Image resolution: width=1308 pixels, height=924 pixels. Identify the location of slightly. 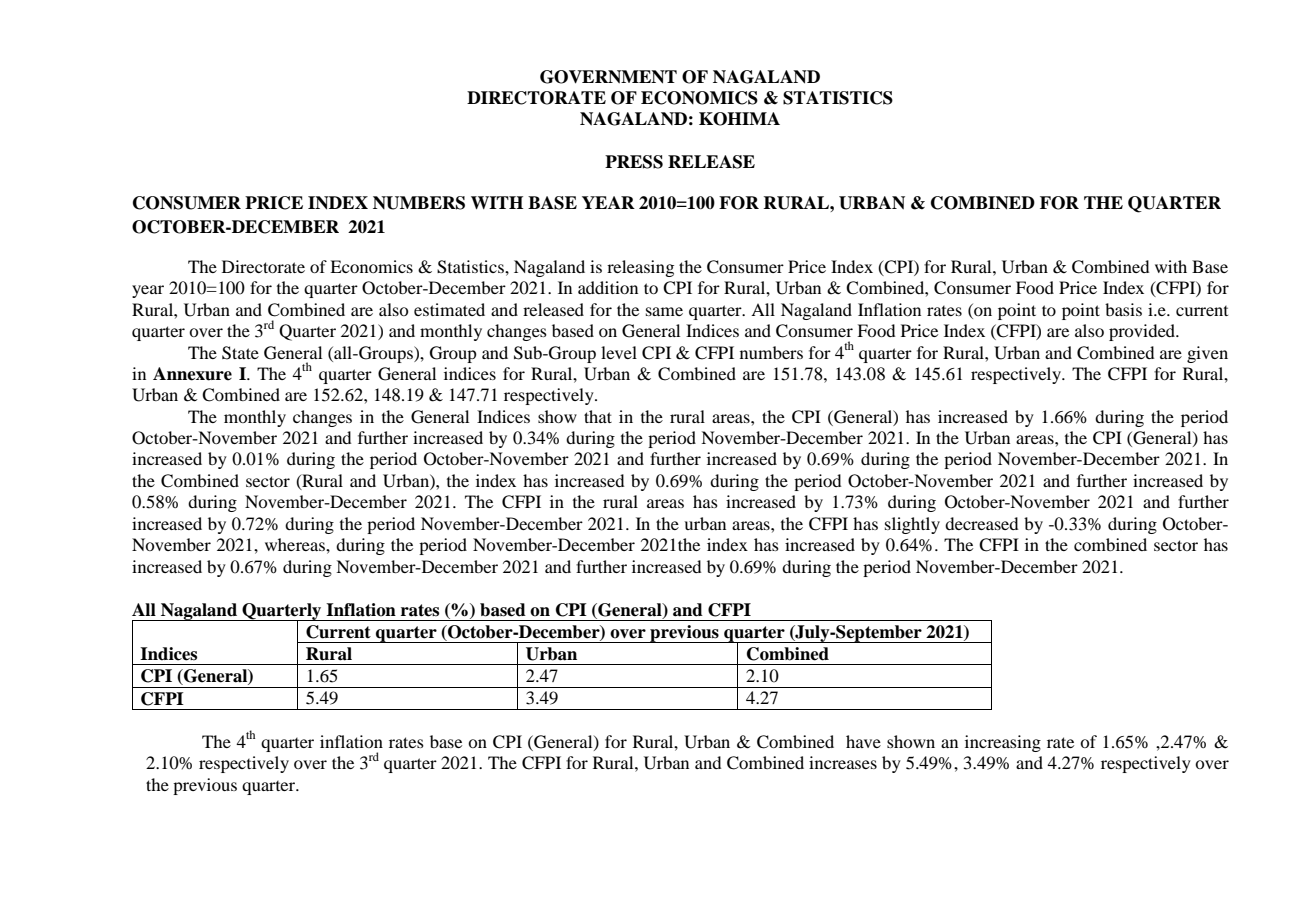
(912, 525).
